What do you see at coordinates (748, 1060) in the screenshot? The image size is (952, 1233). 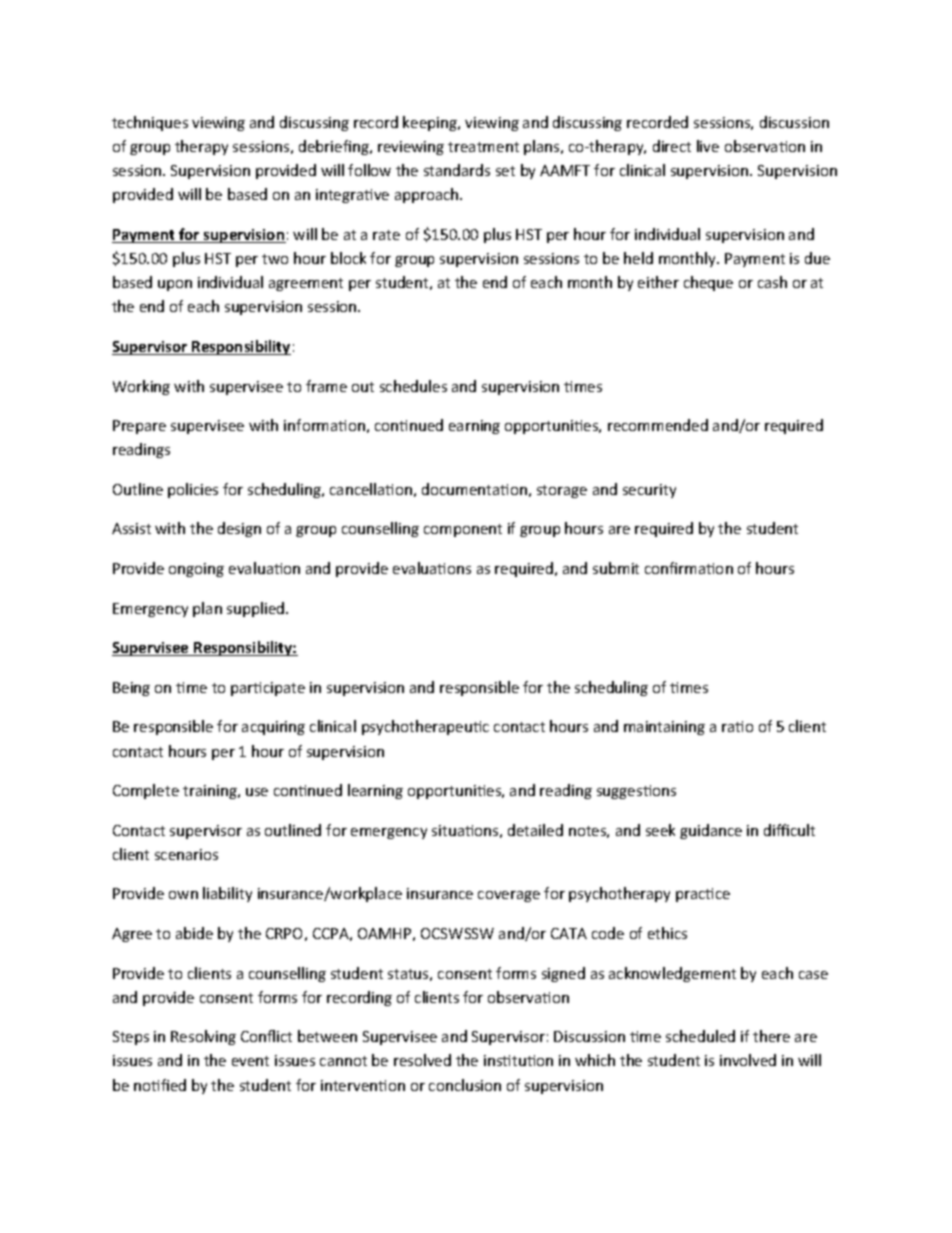 I see `involved` at bounding box center [748, 1060].
